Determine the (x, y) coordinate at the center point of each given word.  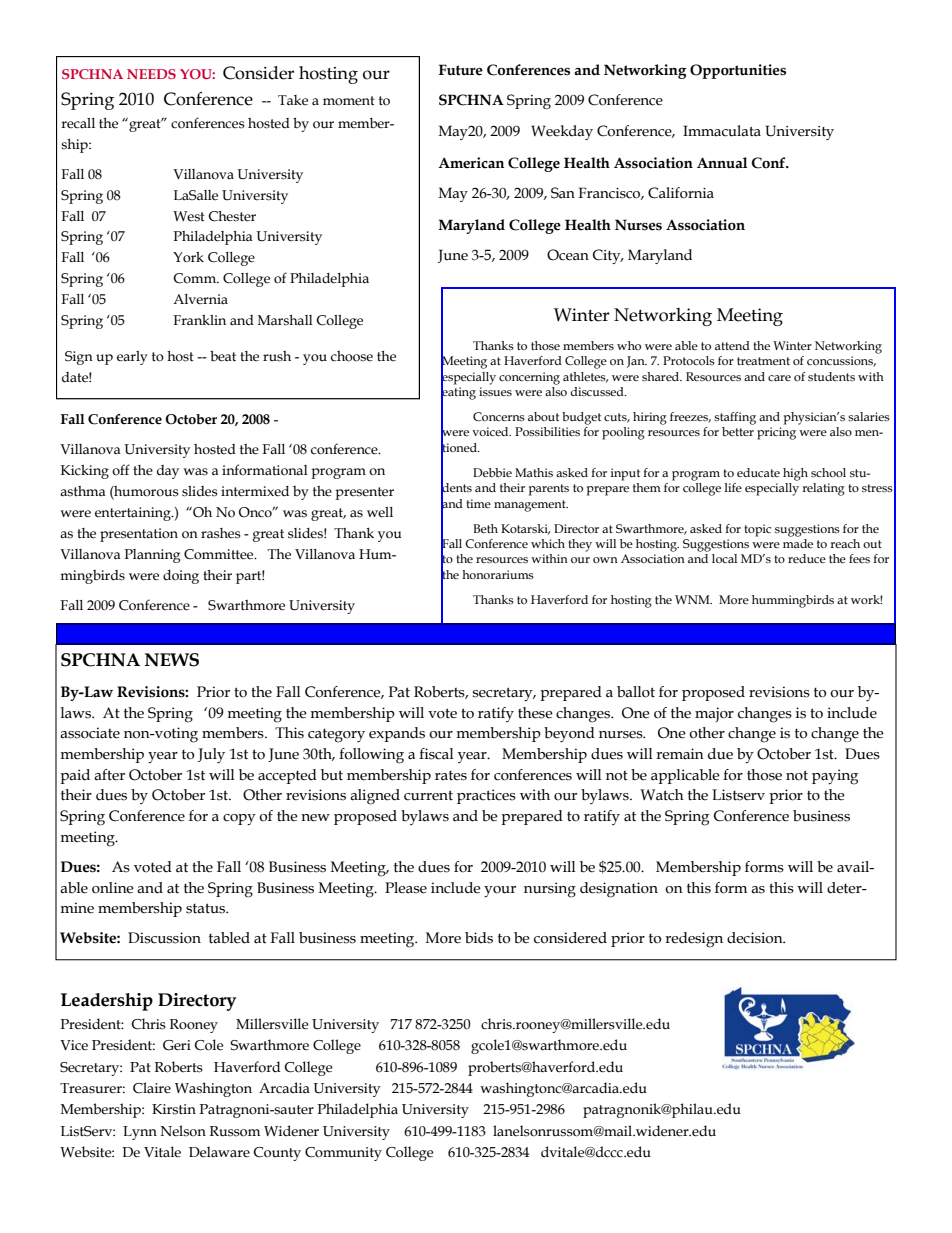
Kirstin (174, 1109)
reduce (807, 558)
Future (461, 70)
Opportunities (738, 71)
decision (756, 938)
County (277, 1154)
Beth (485, 528)
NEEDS (151, 74)
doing (181, 577)
